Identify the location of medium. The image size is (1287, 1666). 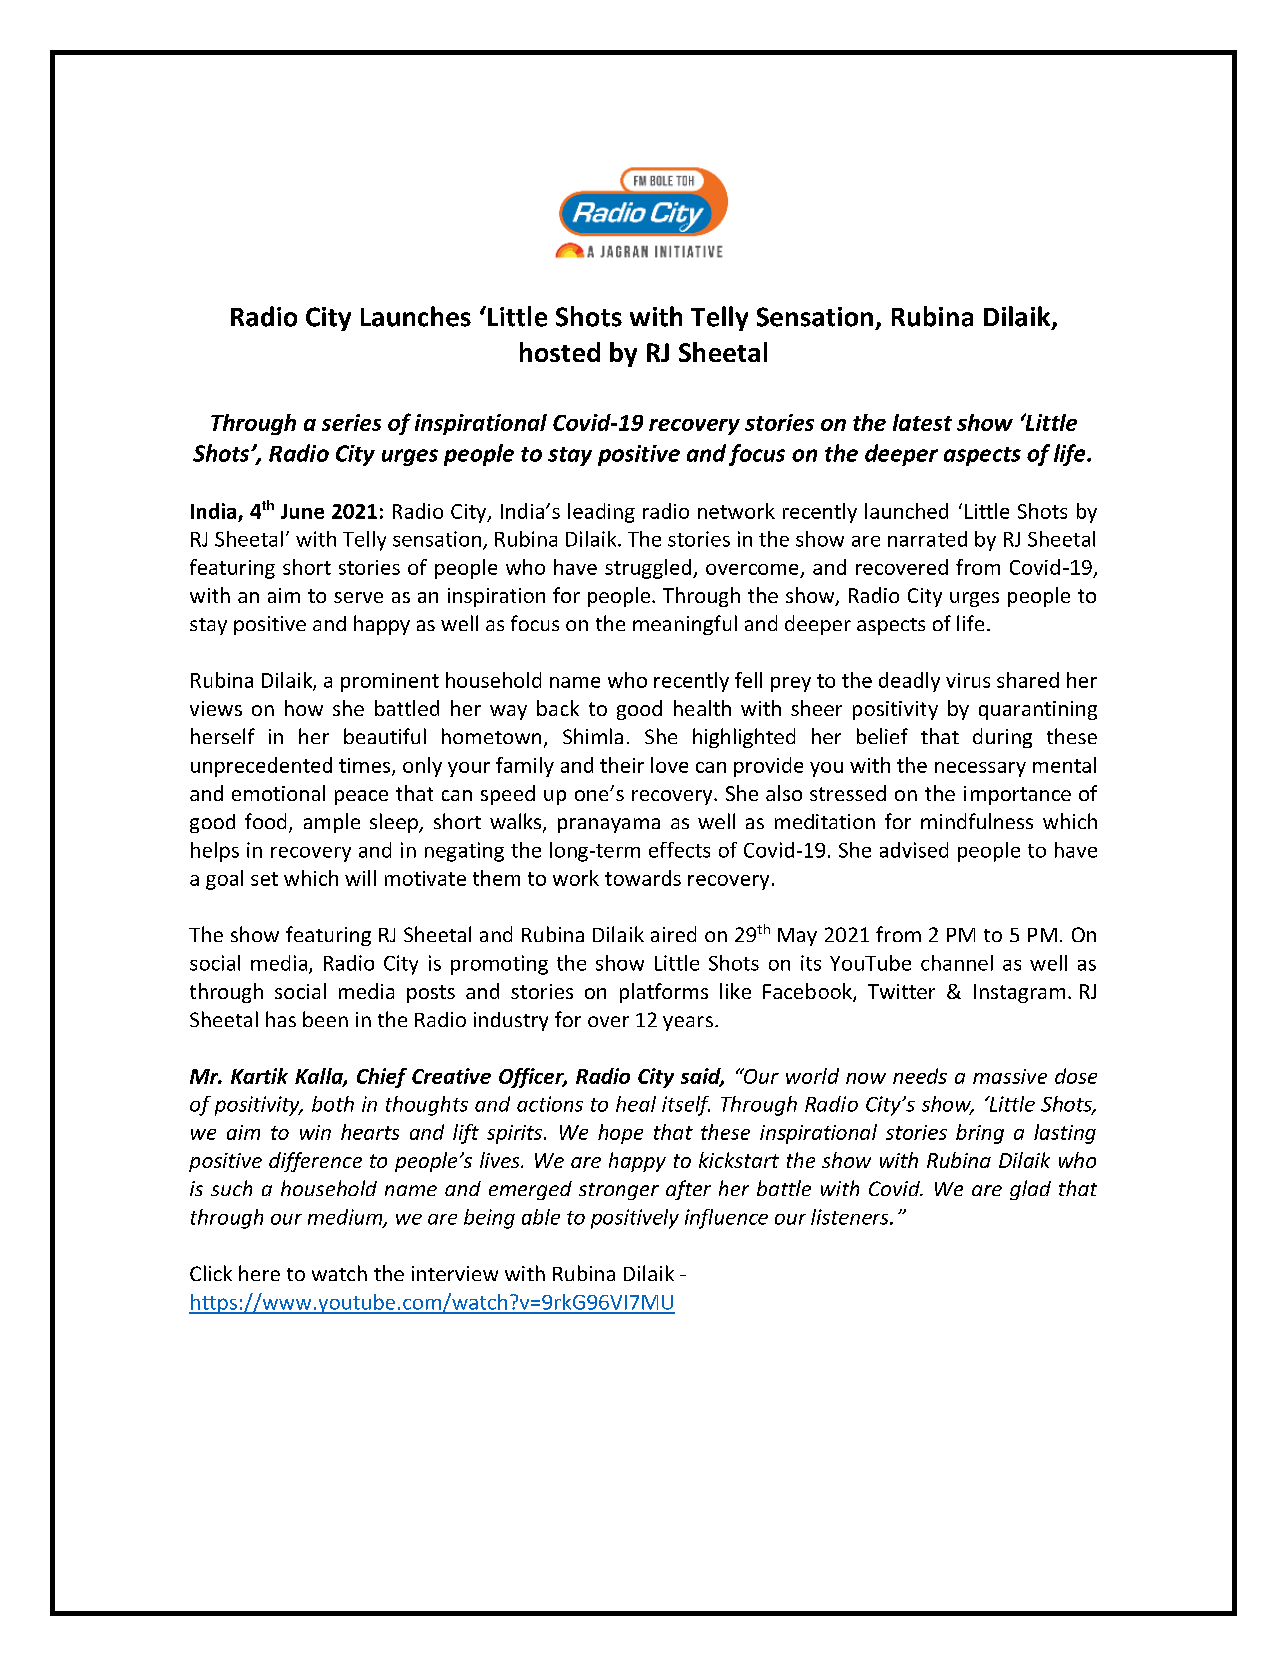
(346, 1218).
